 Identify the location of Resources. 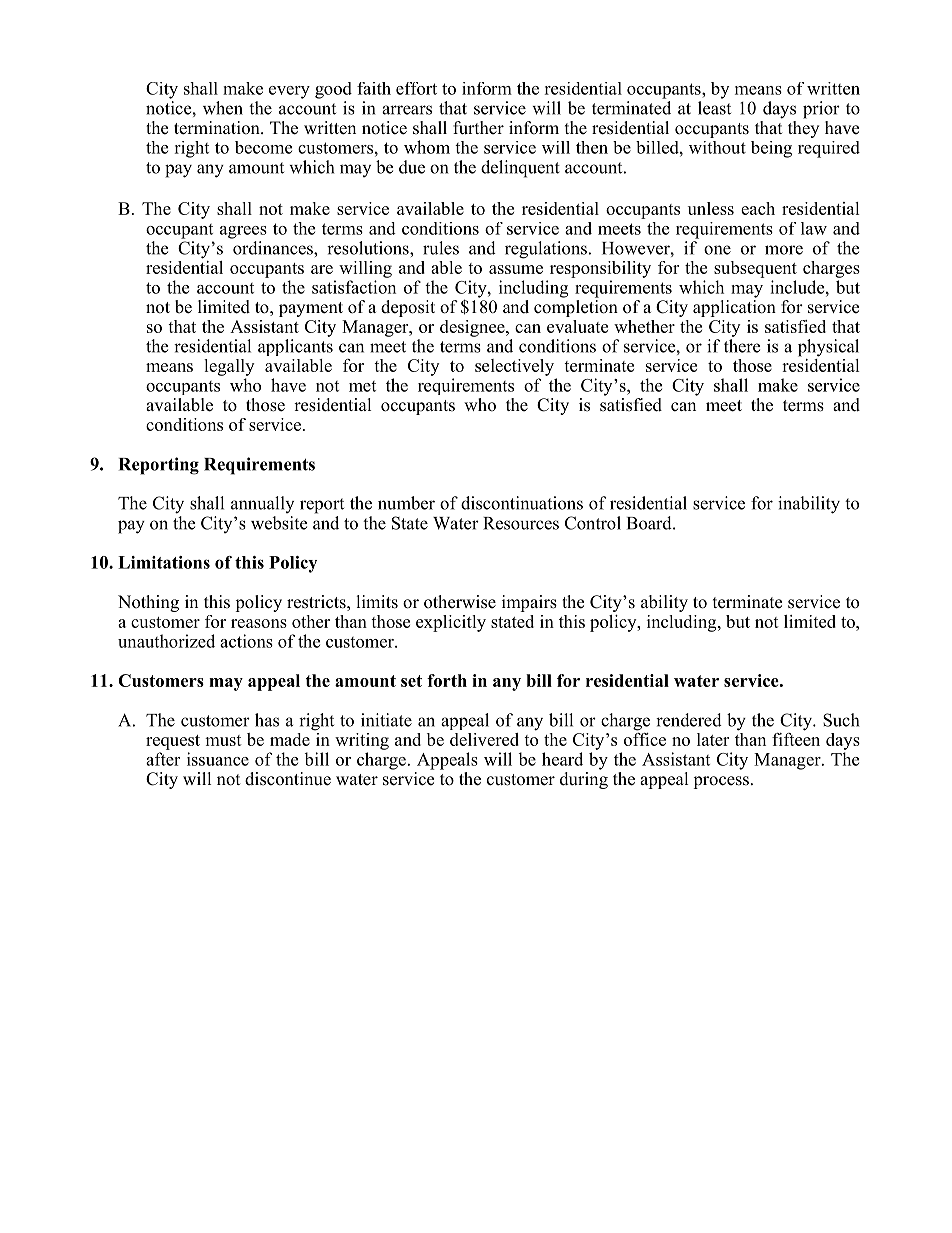
(521, 523).
